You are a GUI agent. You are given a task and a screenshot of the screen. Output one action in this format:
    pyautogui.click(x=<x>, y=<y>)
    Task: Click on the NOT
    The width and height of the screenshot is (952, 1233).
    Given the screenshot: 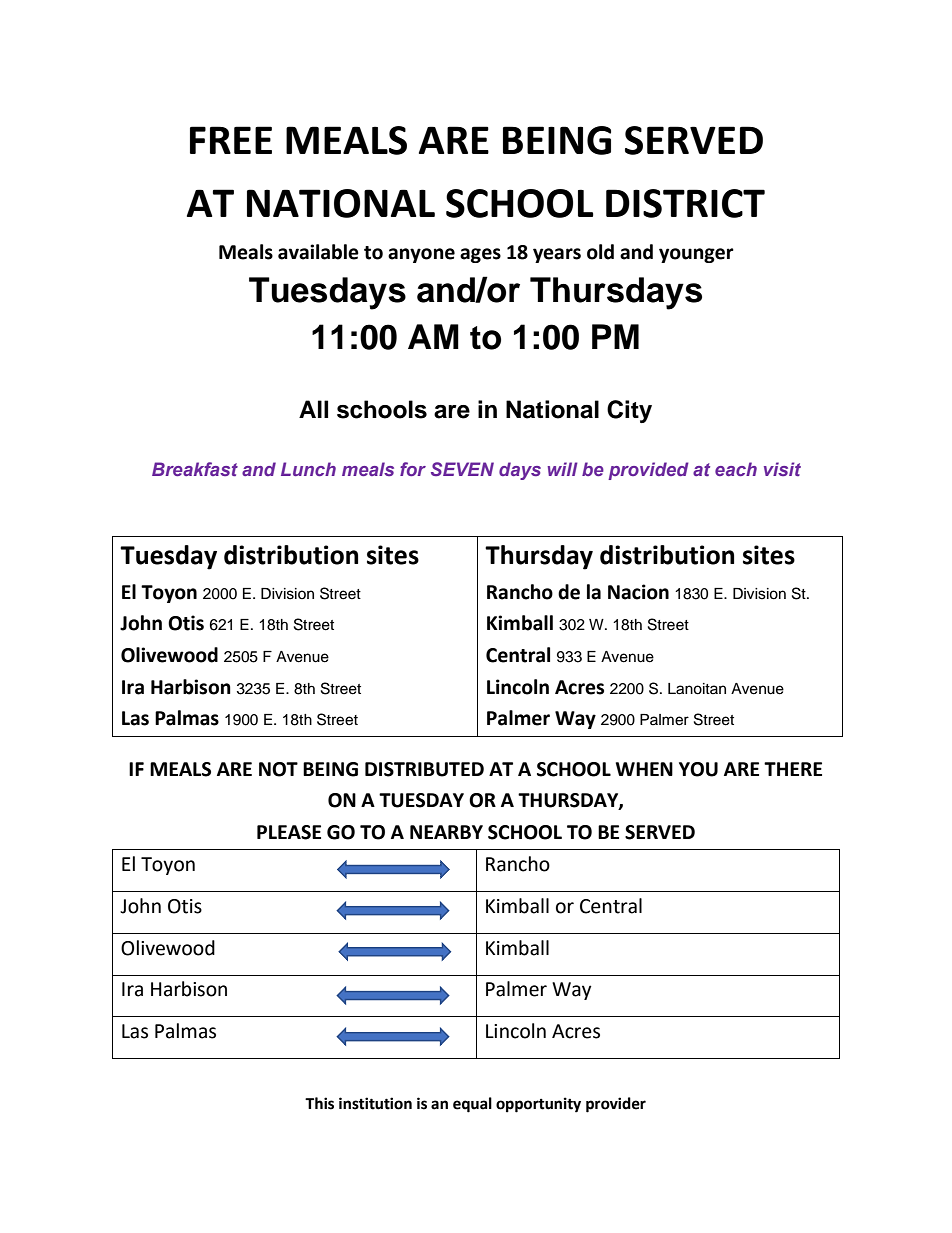 What is the action you would take?
    pyautogui.click(x=278, y=769)
